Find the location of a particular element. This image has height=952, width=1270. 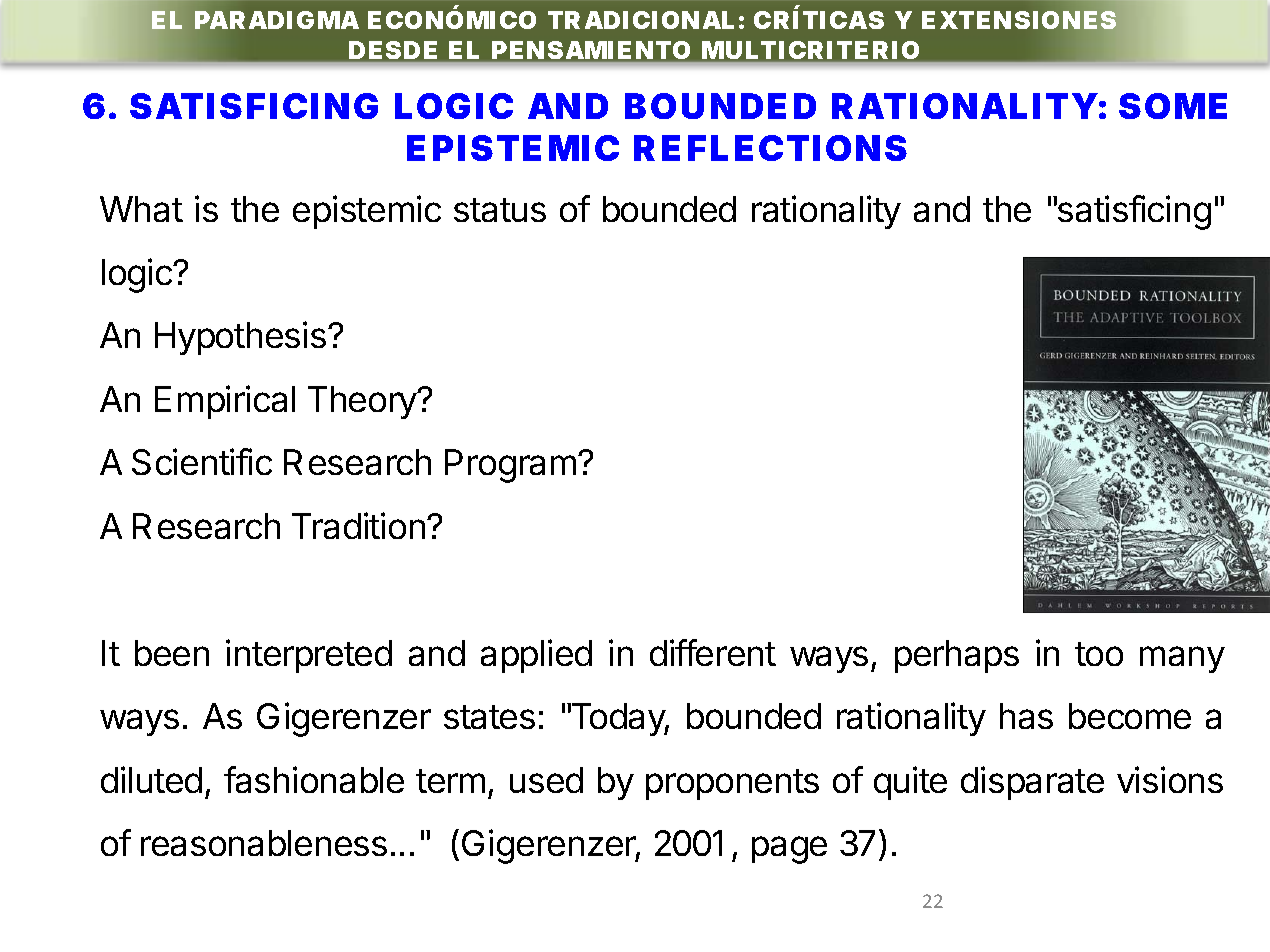

different is located at coordinates (713, 652).
